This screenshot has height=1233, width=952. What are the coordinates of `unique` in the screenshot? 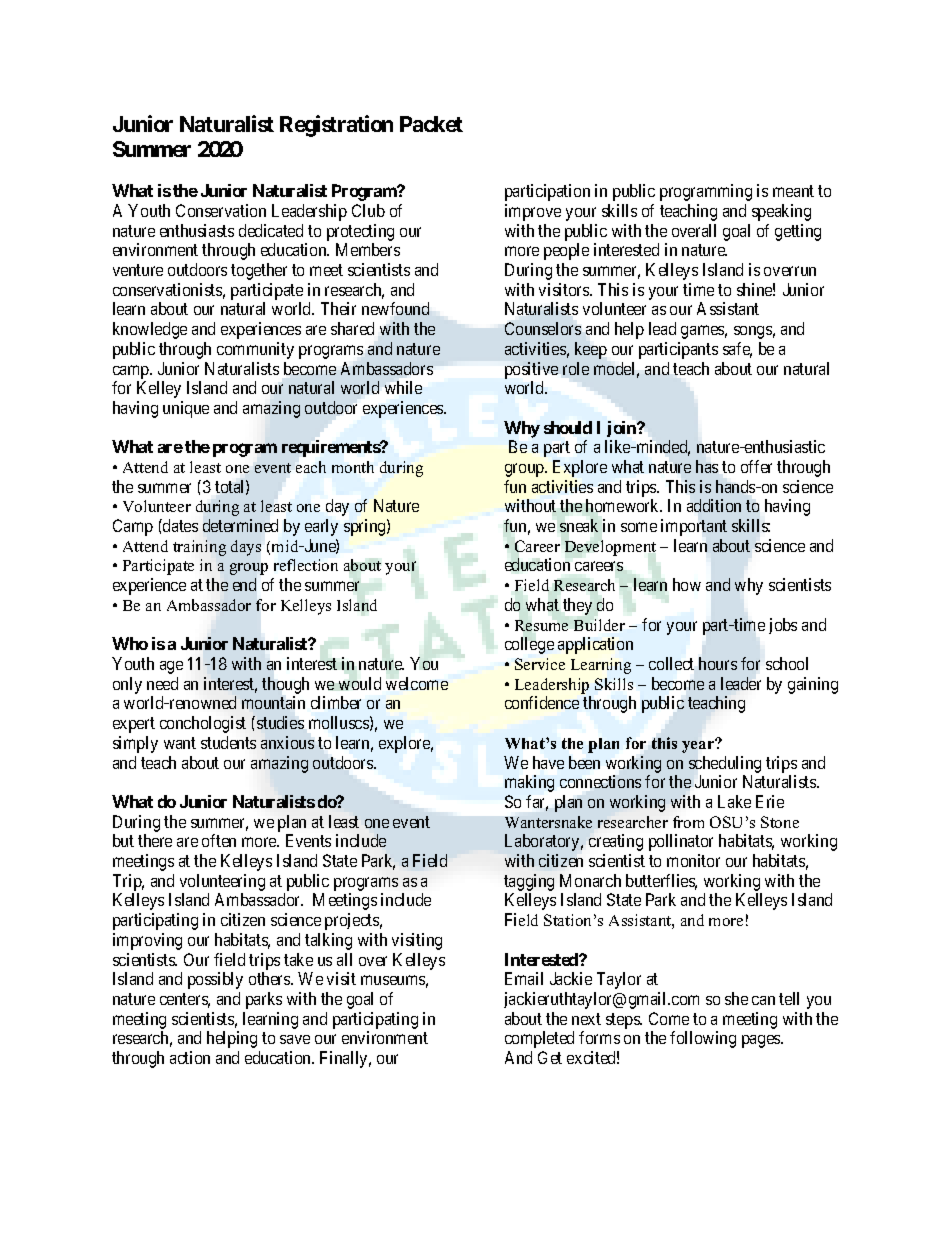 It's located at (186, 409).
